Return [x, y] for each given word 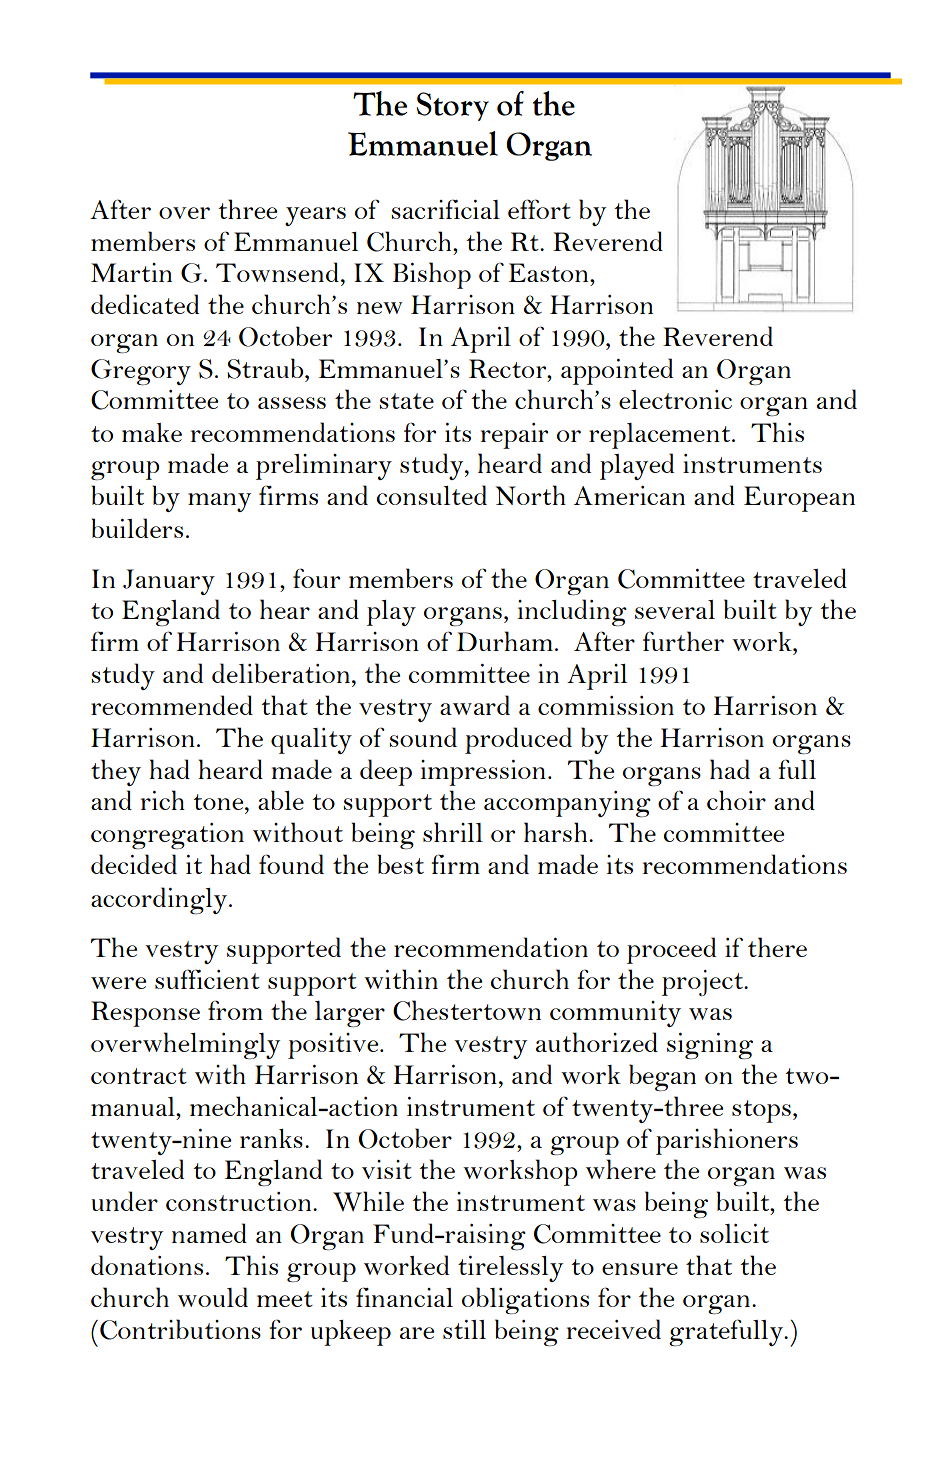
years [315, 216]
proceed [671, 950]
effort [539, 209]
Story [453, 106]
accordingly [160, 900]
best [400, 864]
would [213, 1297]
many [219, 502]
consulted [432, 495]
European [799, 499]
